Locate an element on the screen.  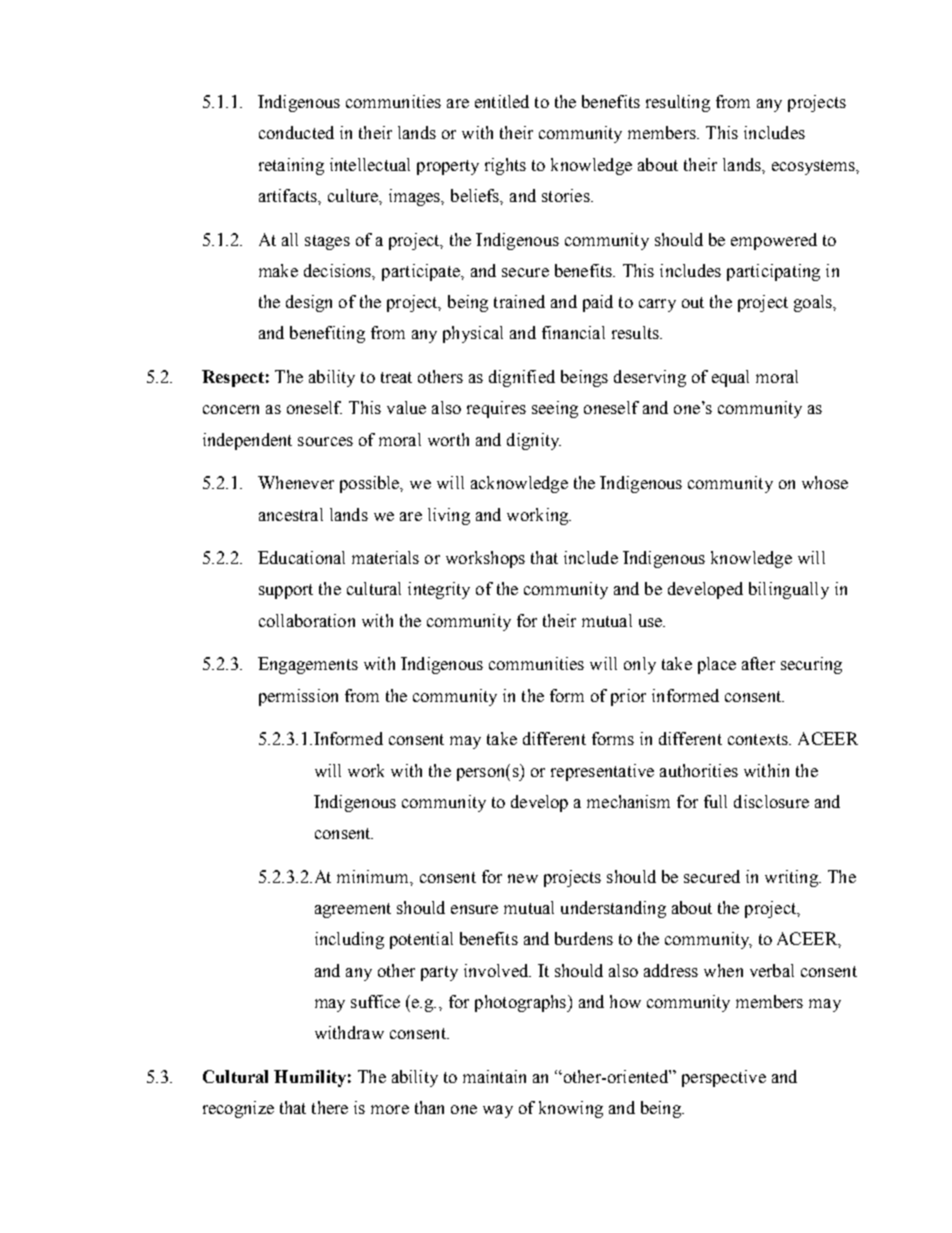
integrity is located at coordinates (439, 590).
